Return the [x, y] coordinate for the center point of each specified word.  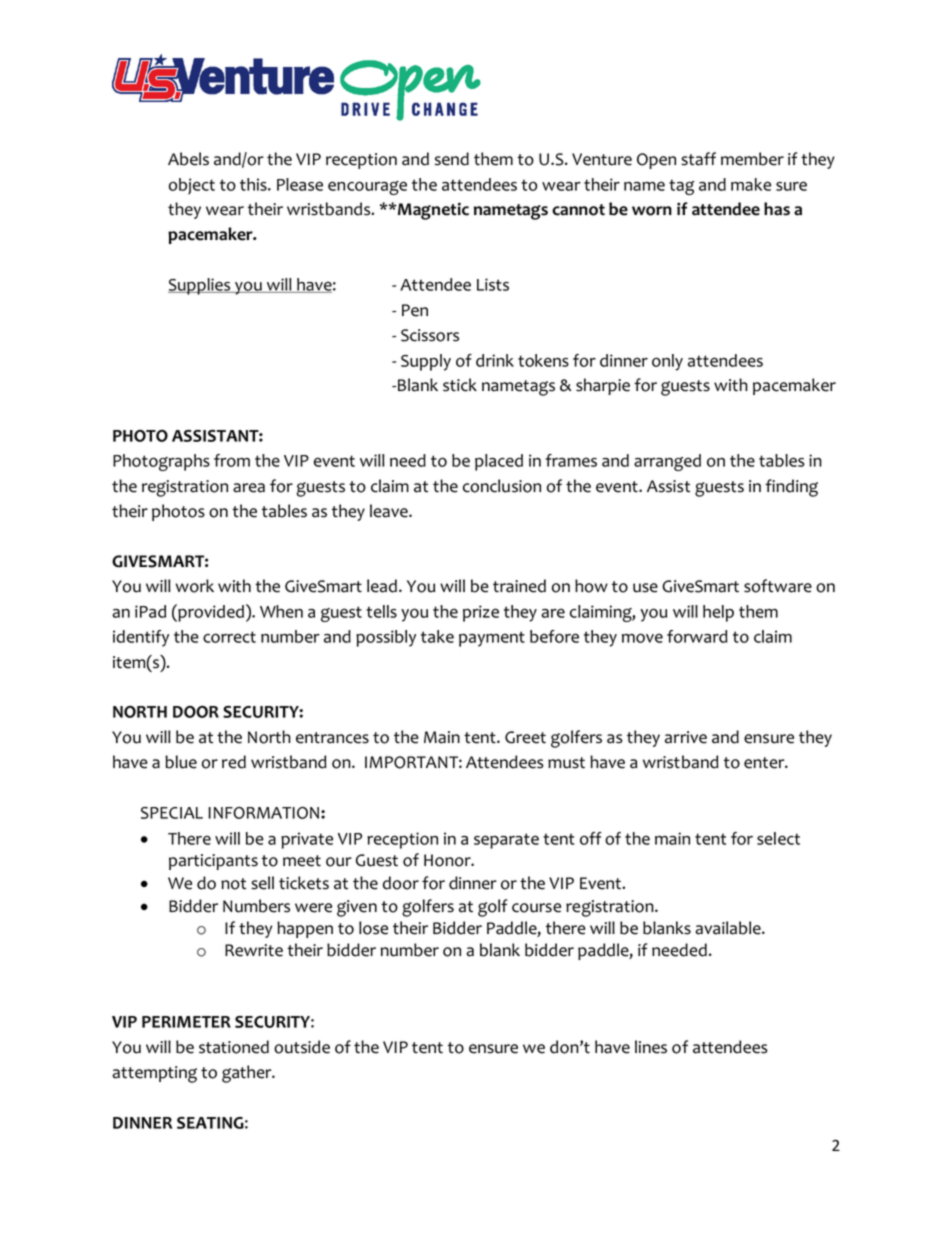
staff [698, 159]
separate [506, 841]
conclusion [502, 486]
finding [791, 488]
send [452, 159]
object [192, 186]
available [729, 928]
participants [213, 862]
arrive [686, 737]
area [249, 488]
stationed [234, 1047]
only [667, 362]
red [234, 762]
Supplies [200, 286]
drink [495, 360]
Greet [525, 737]
